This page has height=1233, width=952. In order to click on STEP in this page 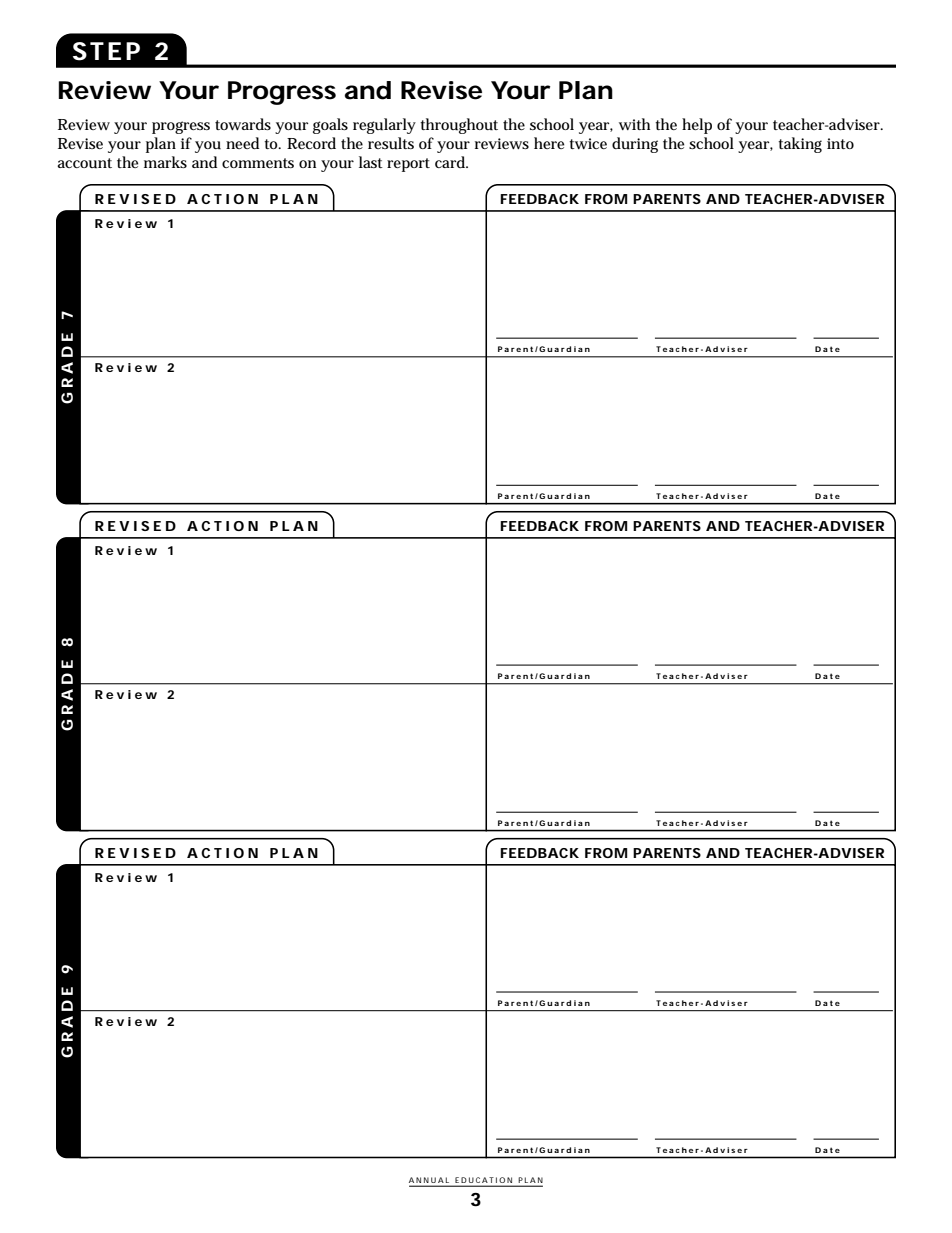, I will do `click(106, 51)`.
